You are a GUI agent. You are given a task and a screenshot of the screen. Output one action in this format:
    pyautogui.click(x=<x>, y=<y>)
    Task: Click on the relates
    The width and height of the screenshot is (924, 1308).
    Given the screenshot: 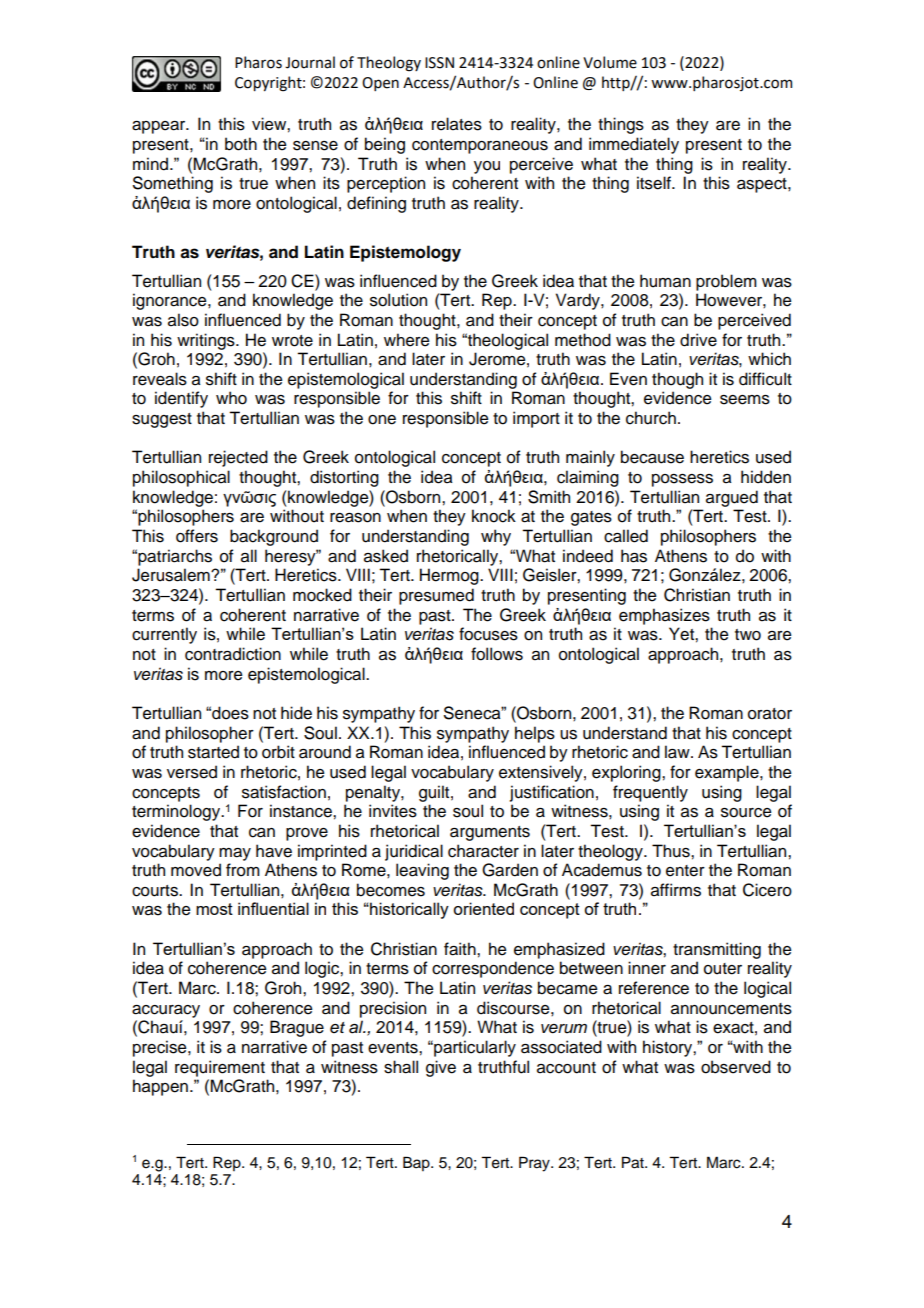 What is the action you would take?
    pyautogui.click(x=457, y=124)
